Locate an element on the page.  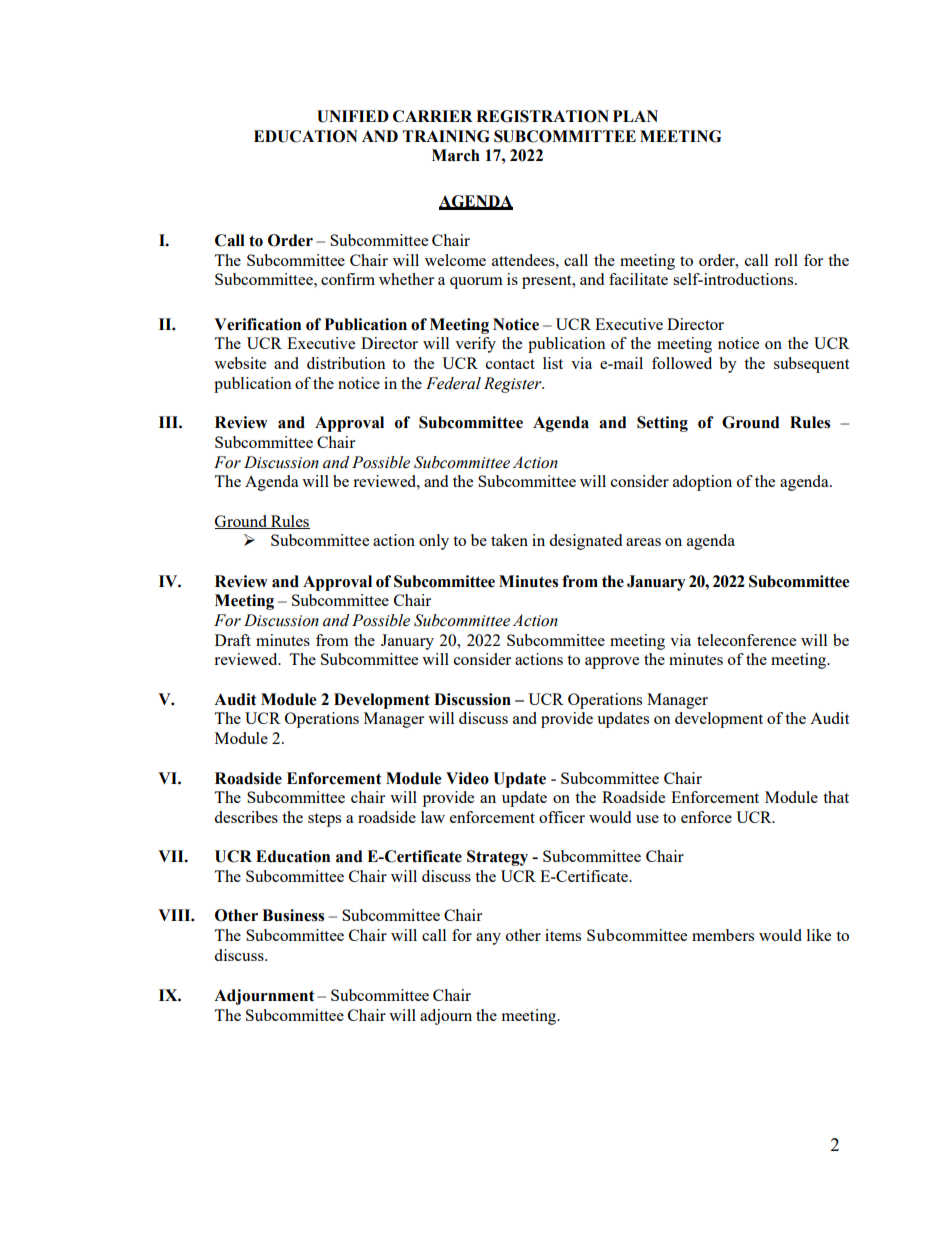
PLAN is located at coordinates (635, 116).
